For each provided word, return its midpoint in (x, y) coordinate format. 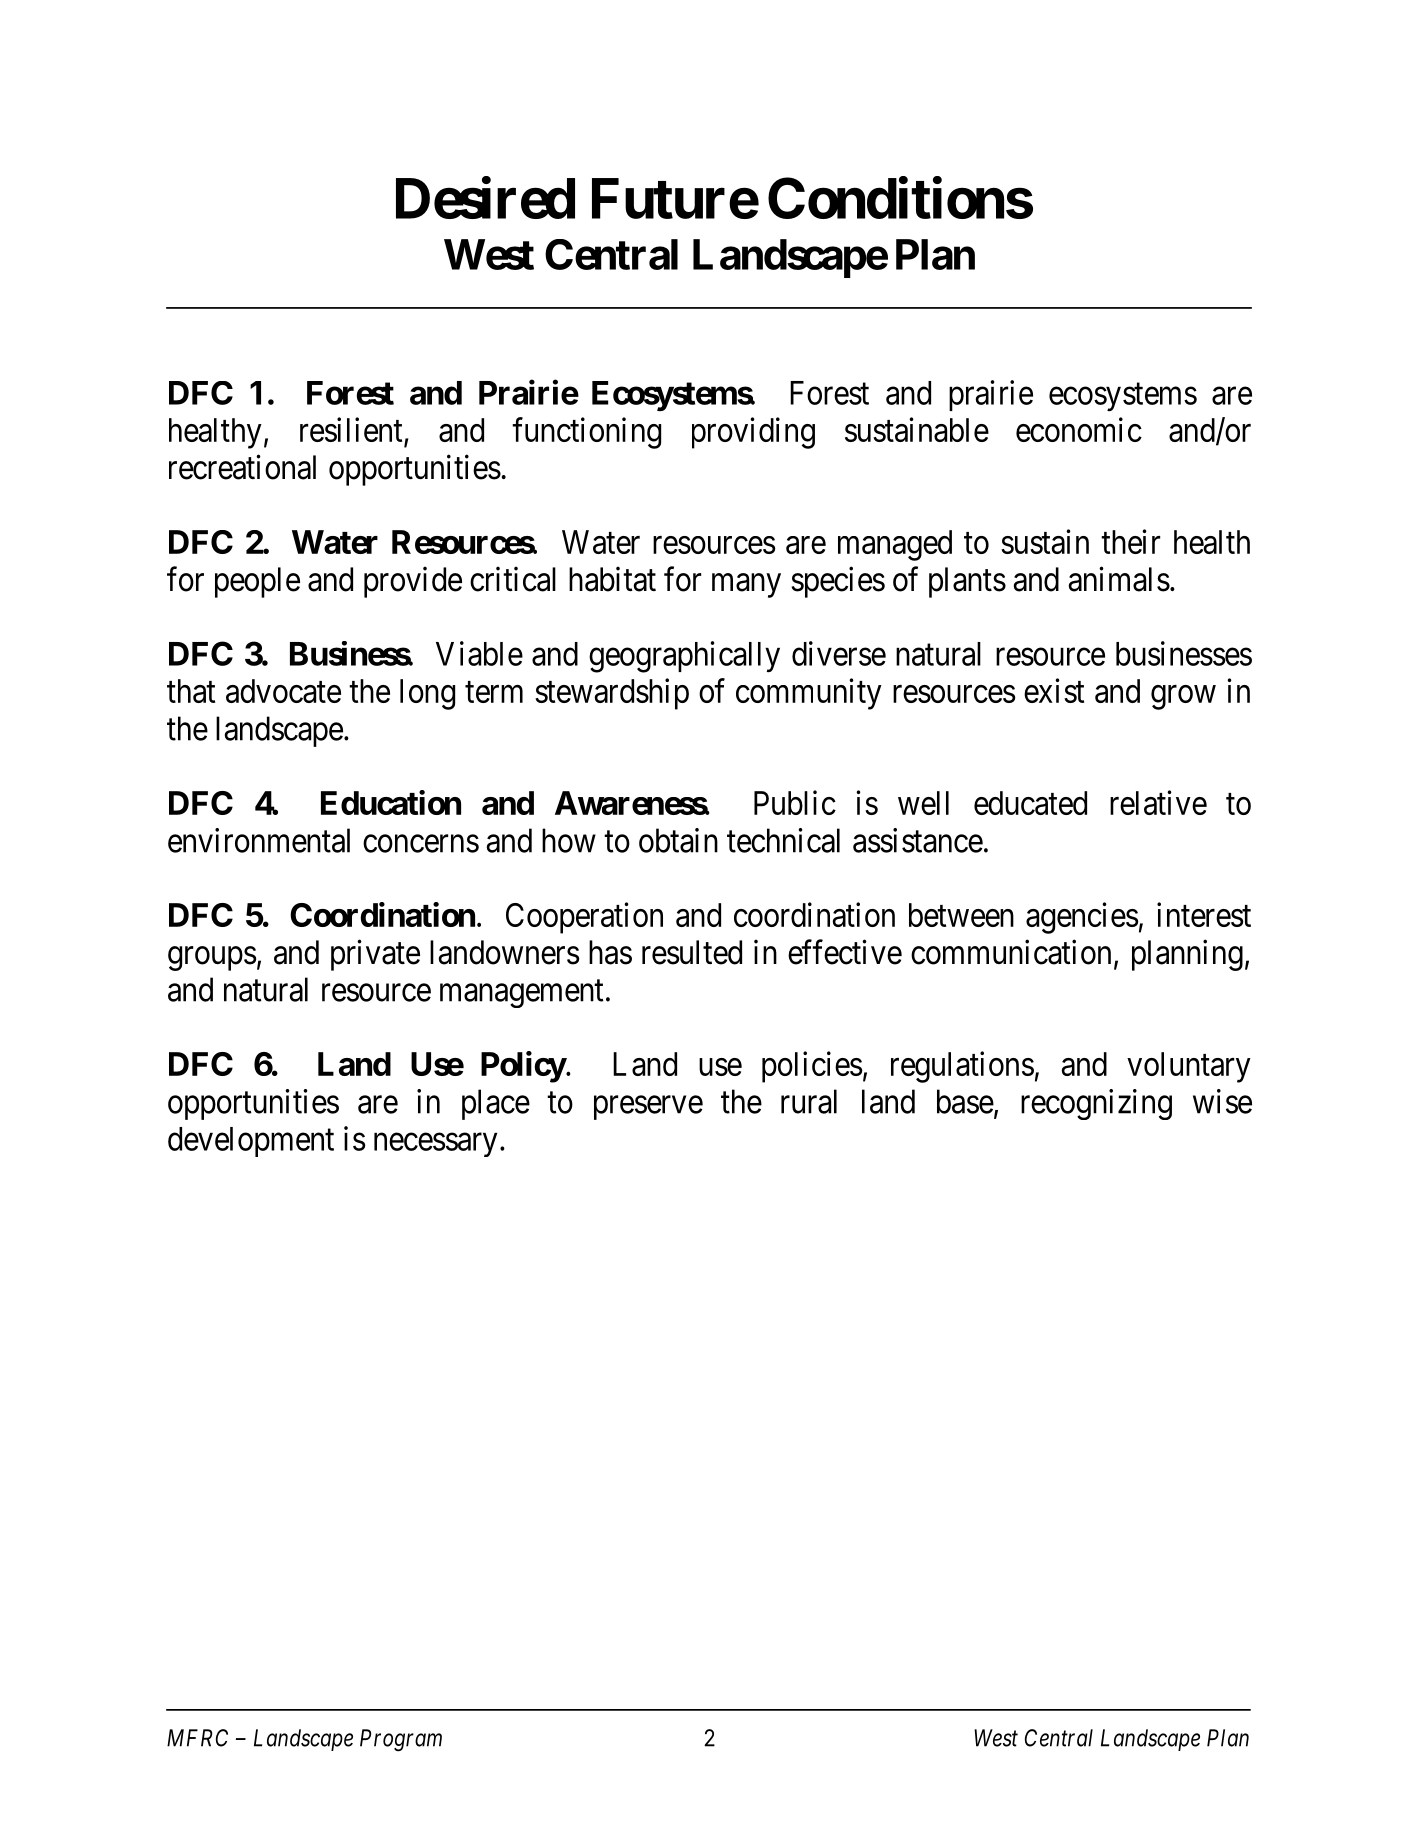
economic (1079, 429)
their (1130, 541)
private (375, 955)
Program (401, 1740)
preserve (648, 1108)
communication (1011, 952)
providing (753, 433)
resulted (692, 952)
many (746, 586)
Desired (485, 198)
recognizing (1096, 1104)
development (251, 1142)
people (257, 582)
